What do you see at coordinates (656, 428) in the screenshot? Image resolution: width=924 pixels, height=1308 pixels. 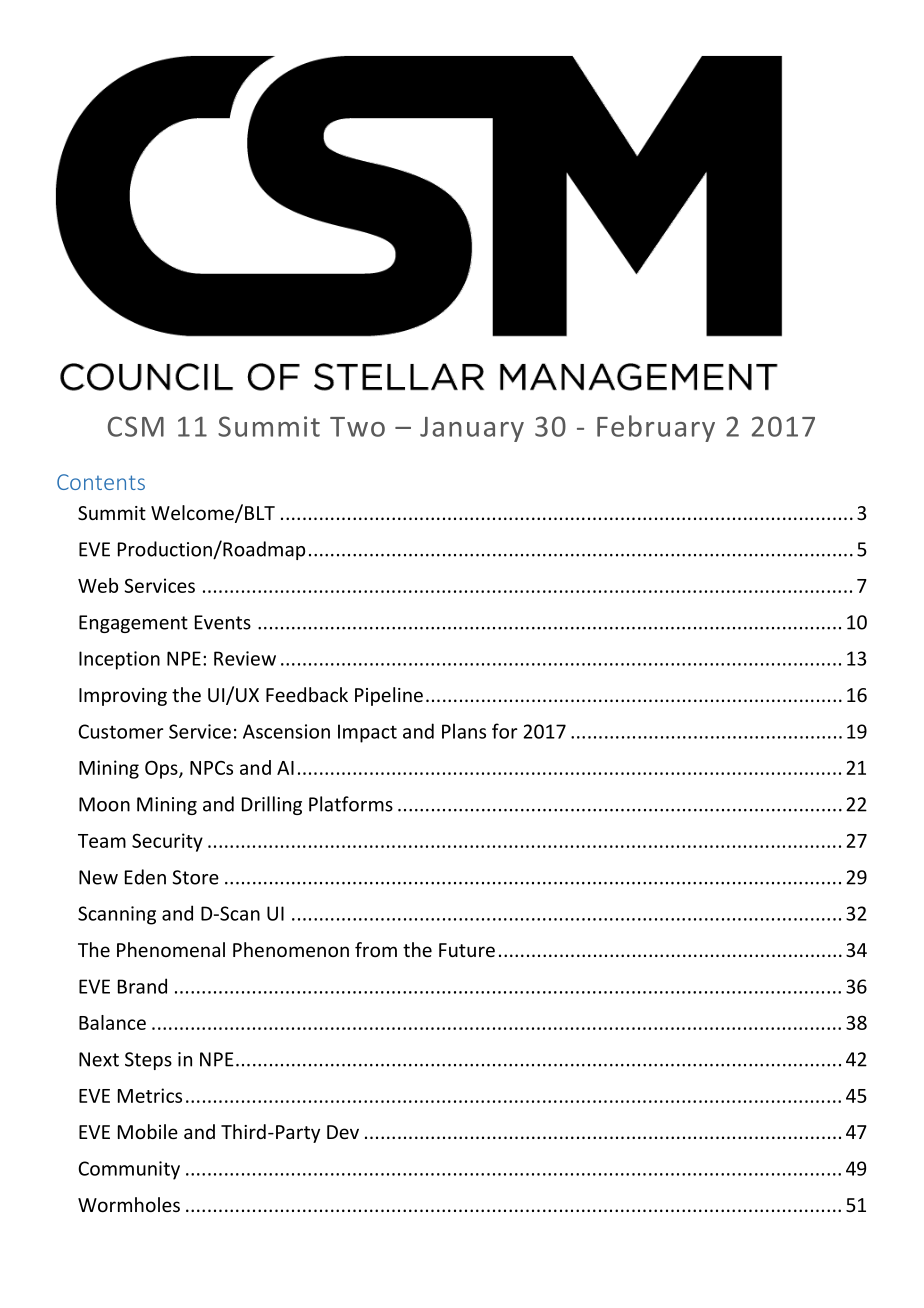 I see `February` at bounding box center [656, 428].
